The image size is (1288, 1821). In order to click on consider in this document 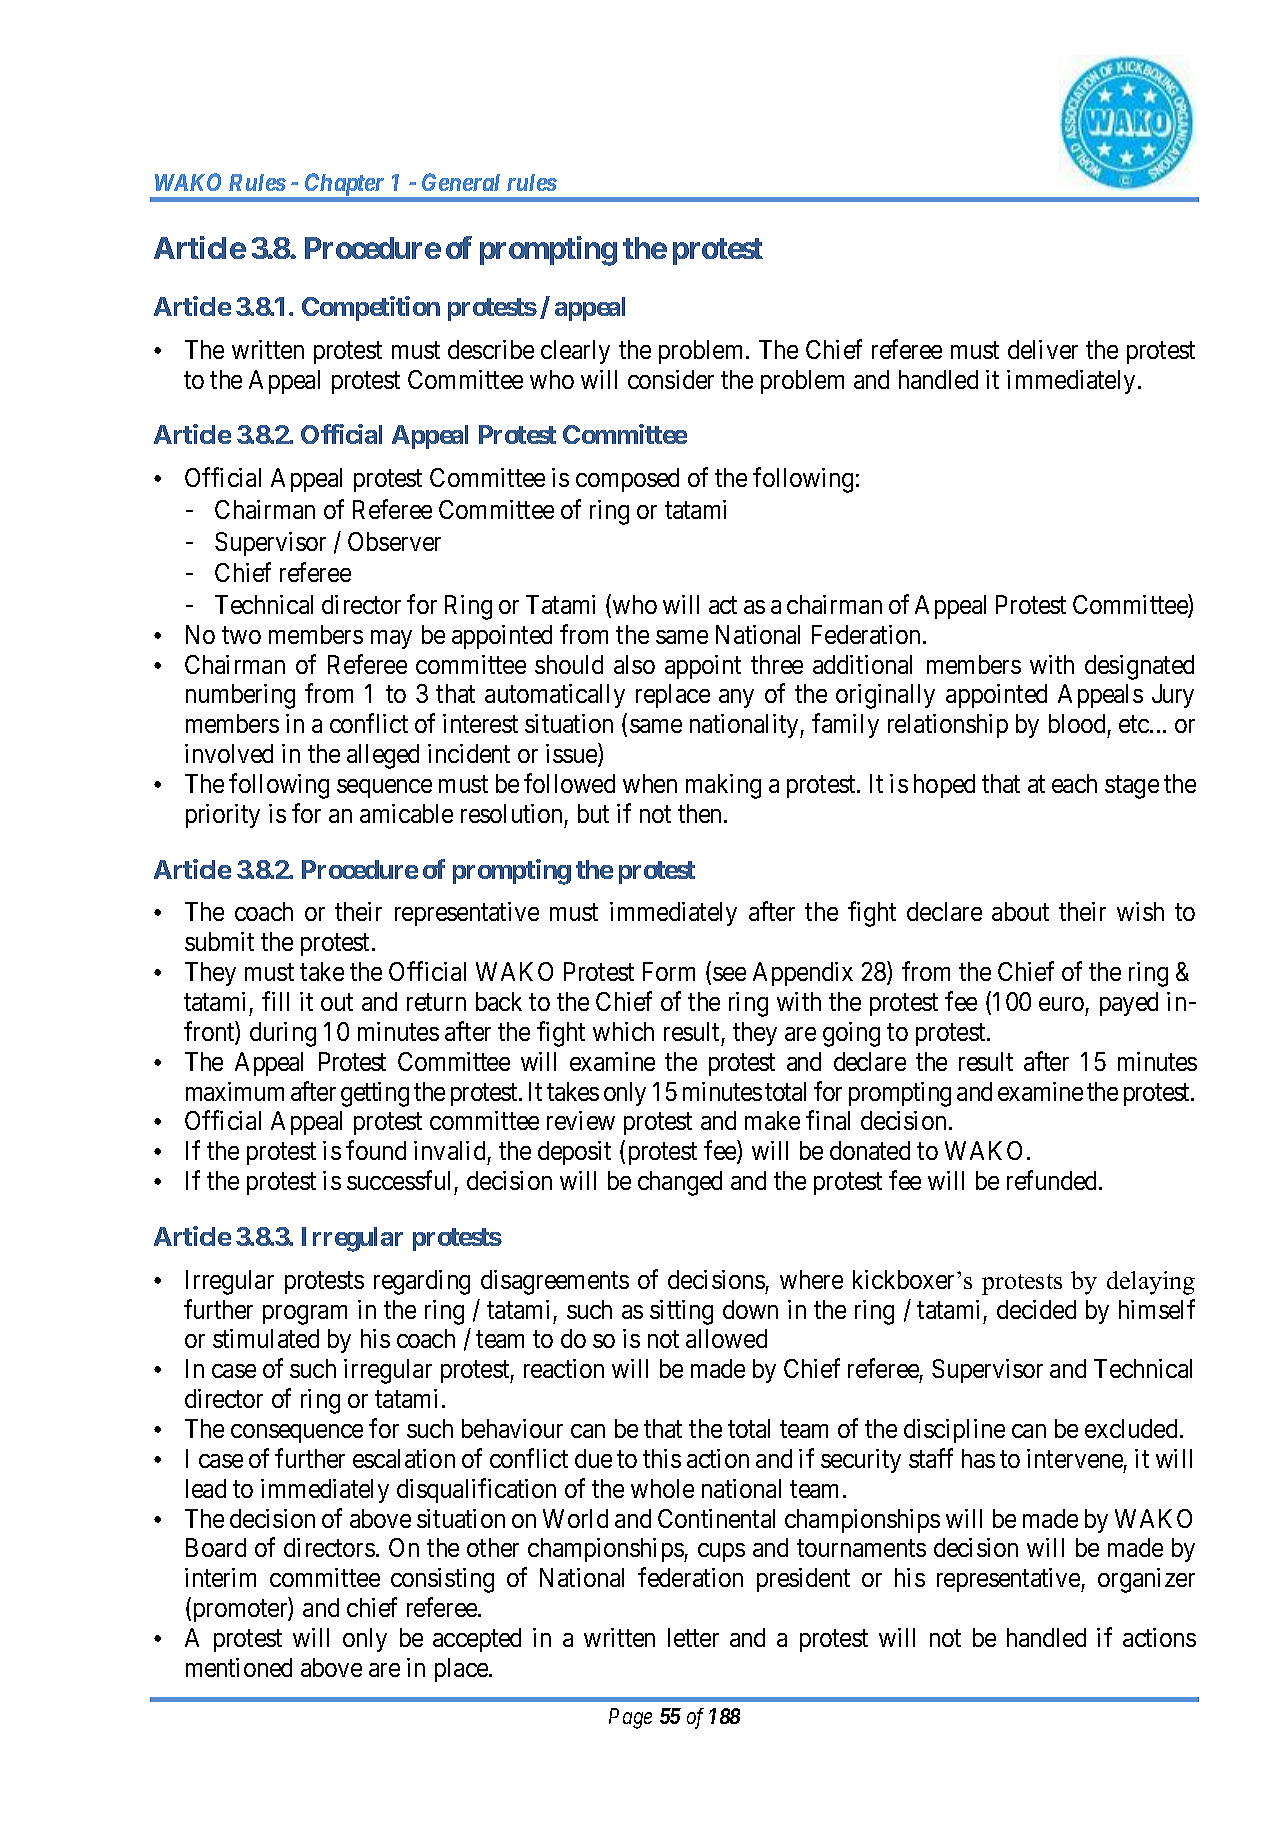, I will do `click(671, 379)`.
